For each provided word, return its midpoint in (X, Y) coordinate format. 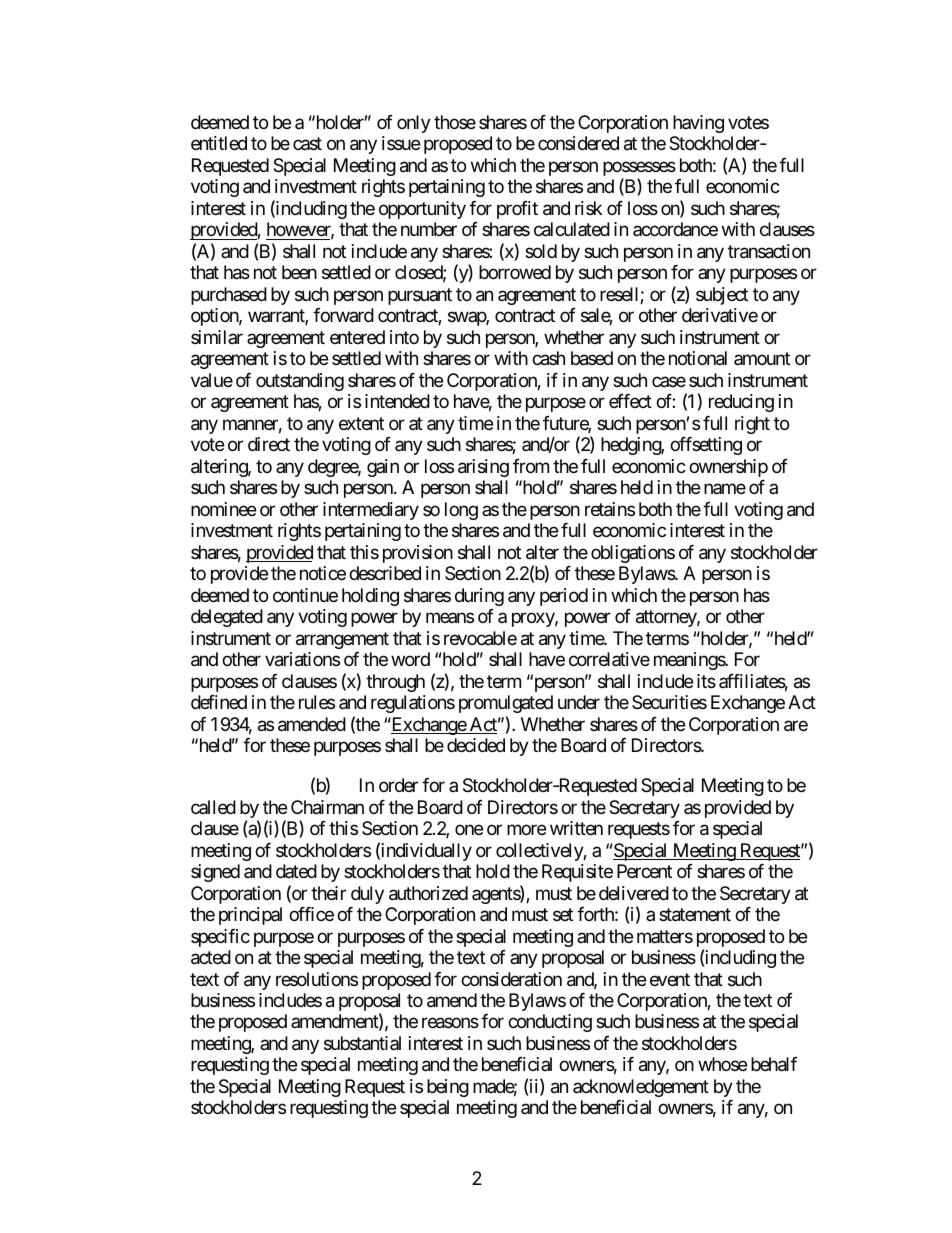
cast (307, 144)
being (448, 1088)
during (479, 597)
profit (517, 210)
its (706, 681)
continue (305, 595)
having (698, 124)
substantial (362, 1043)
